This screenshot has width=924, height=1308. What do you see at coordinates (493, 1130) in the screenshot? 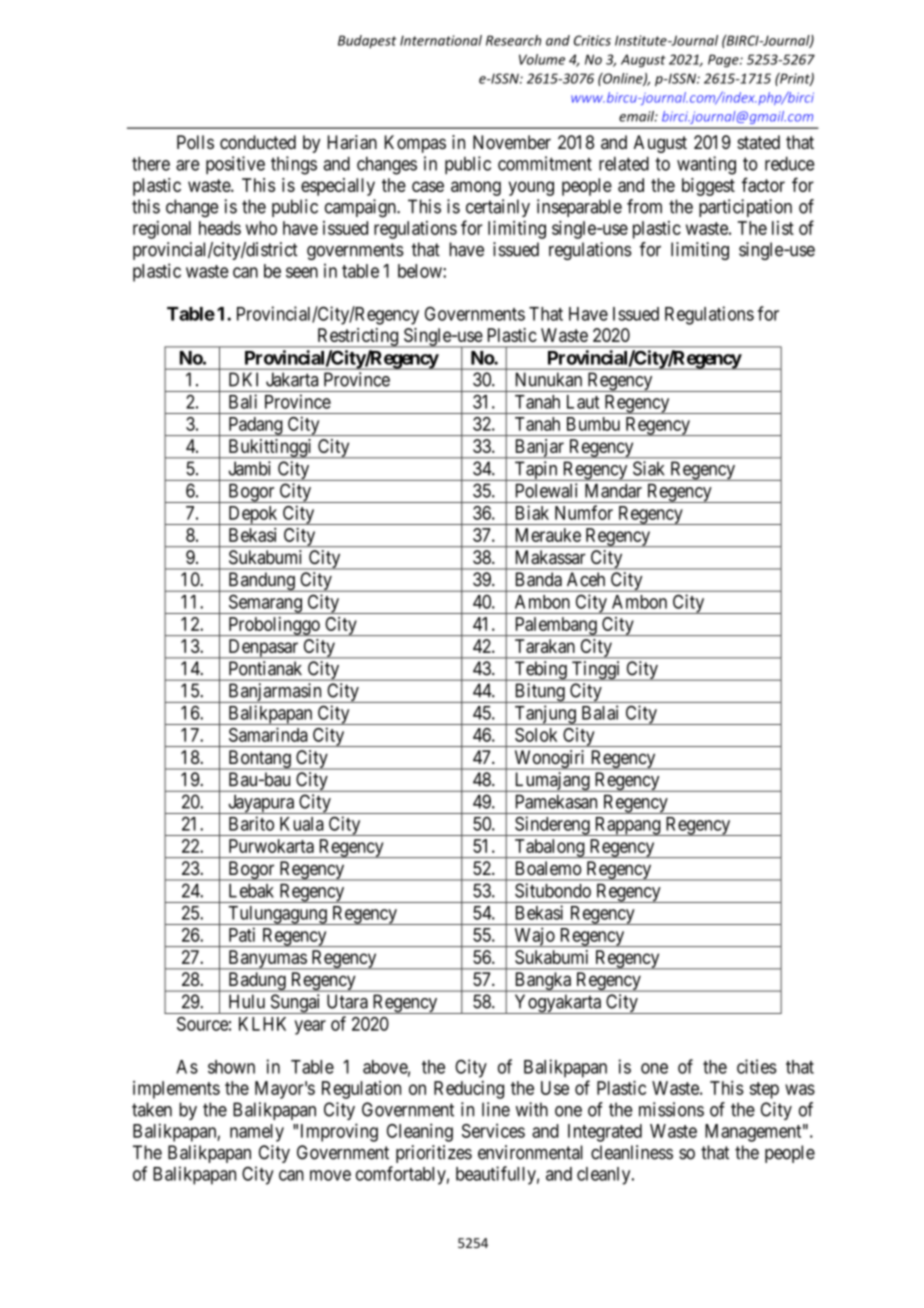
I see `Services` at bounding box center [493, 1130].
